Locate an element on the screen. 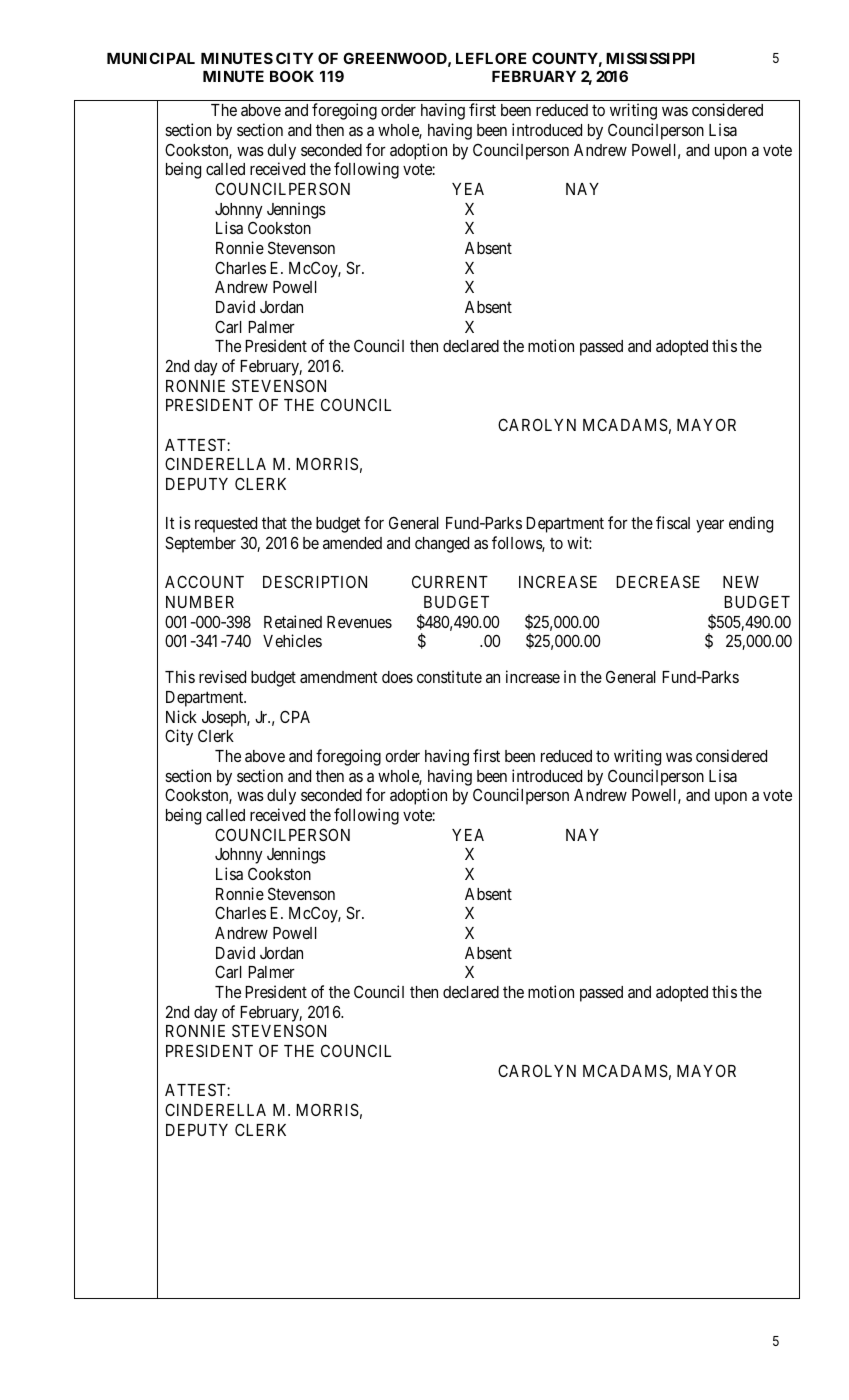  that is located at coordinates (274, 523).
